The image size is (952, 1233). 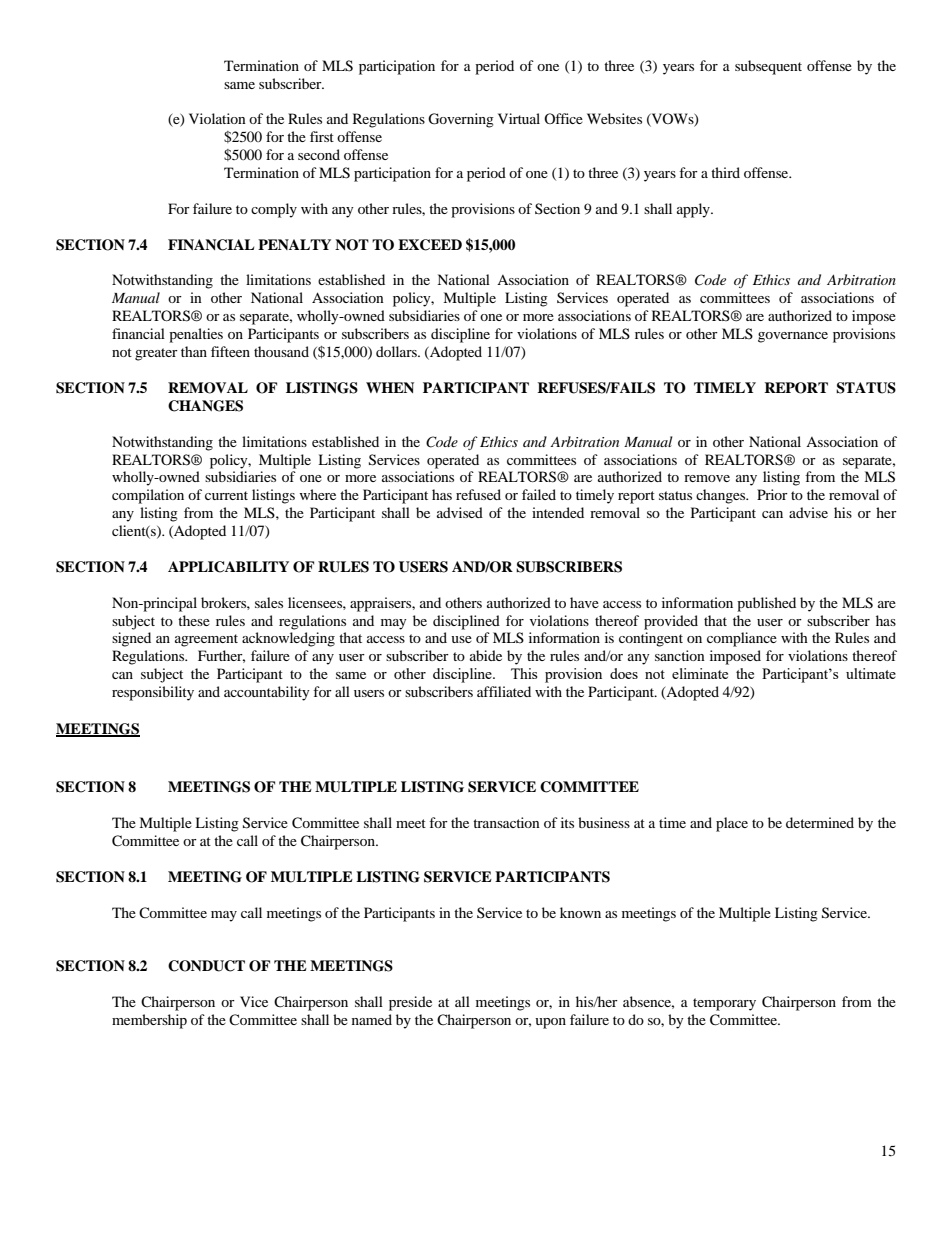 I want to click on temporary, so click(x=724, y=1004).
